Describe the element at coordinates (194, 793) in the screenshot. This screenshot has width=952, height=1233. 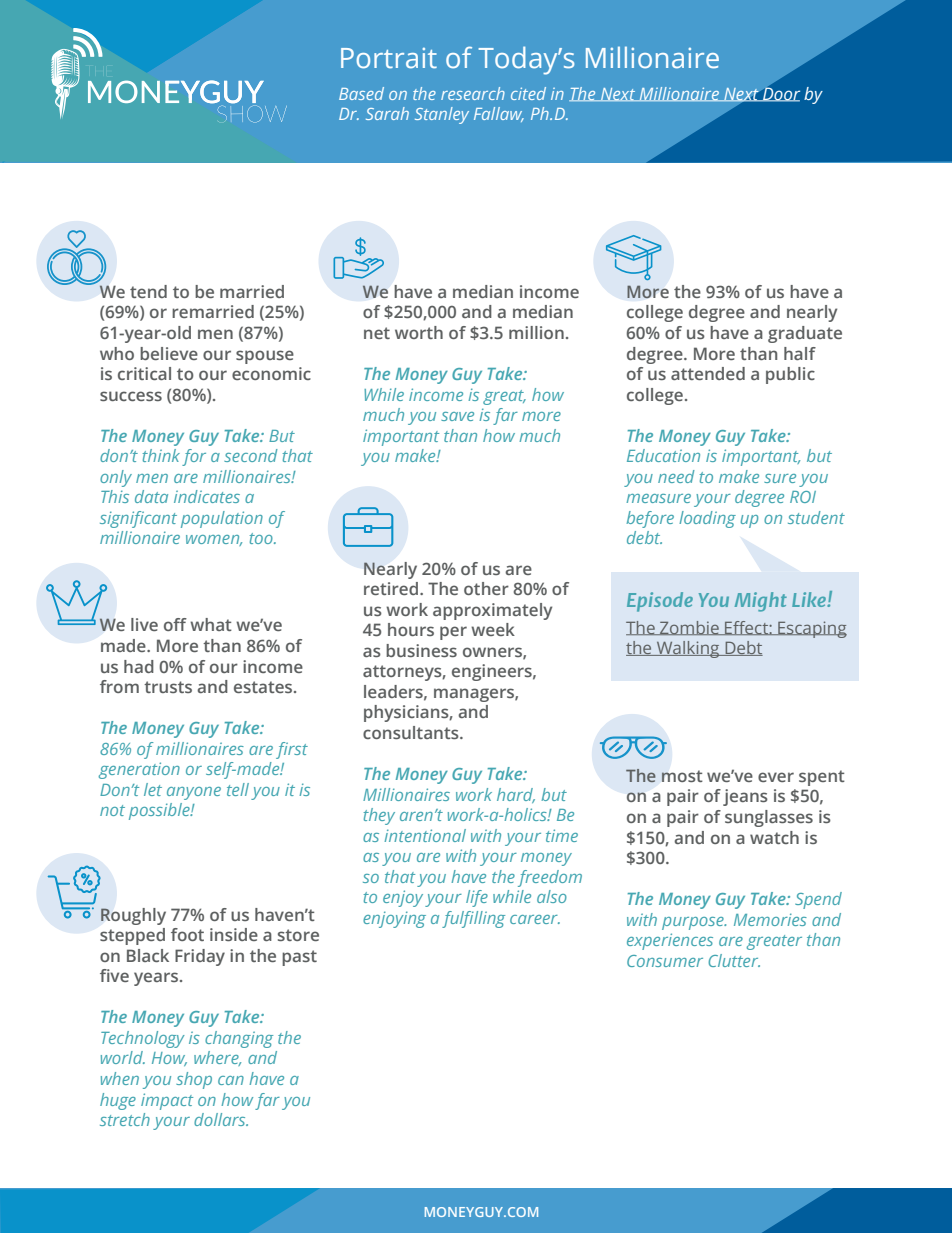
I see `anyone` at that location.
